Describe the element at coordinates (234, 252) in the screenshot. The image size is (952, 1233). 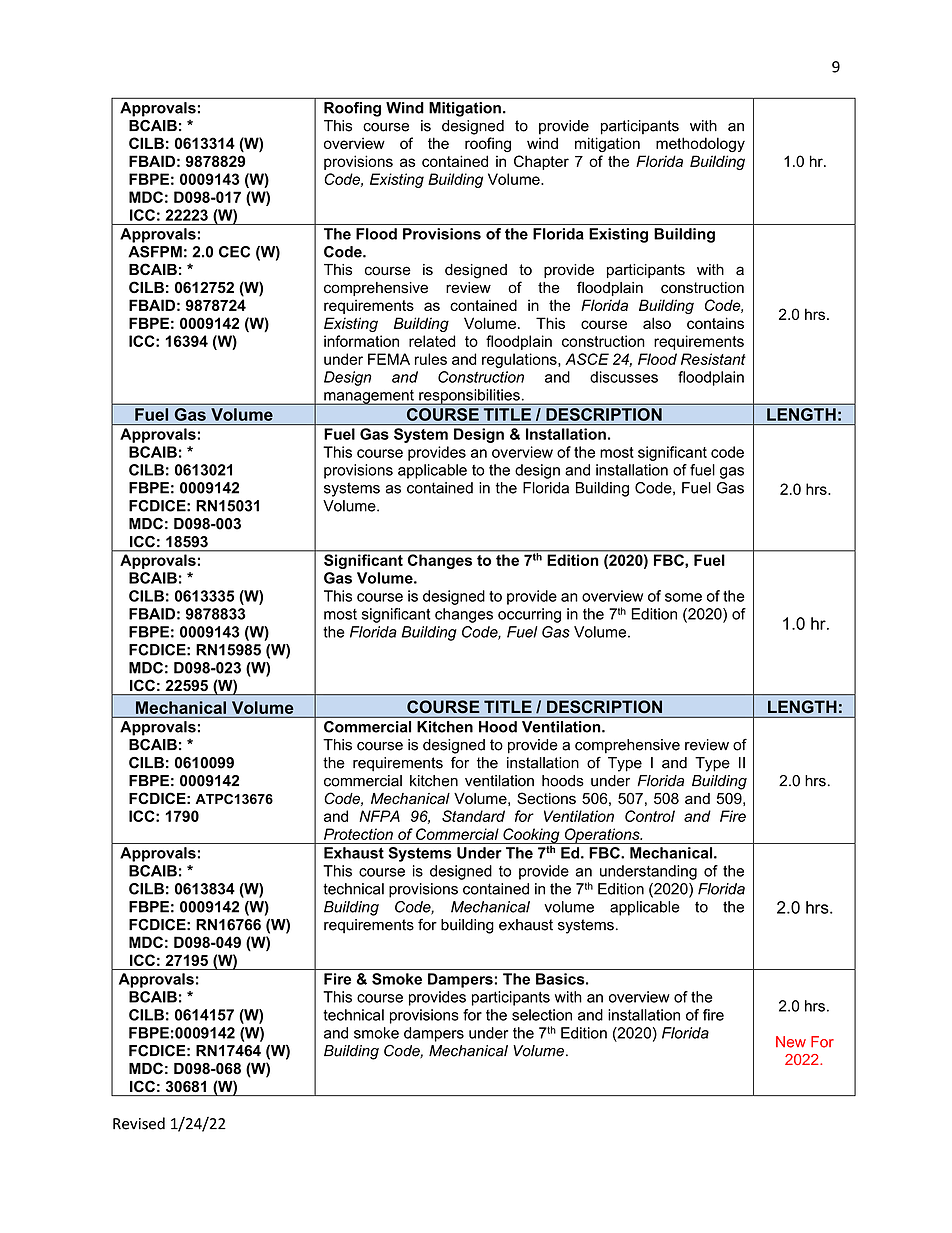
I see `CEC` at that location.
